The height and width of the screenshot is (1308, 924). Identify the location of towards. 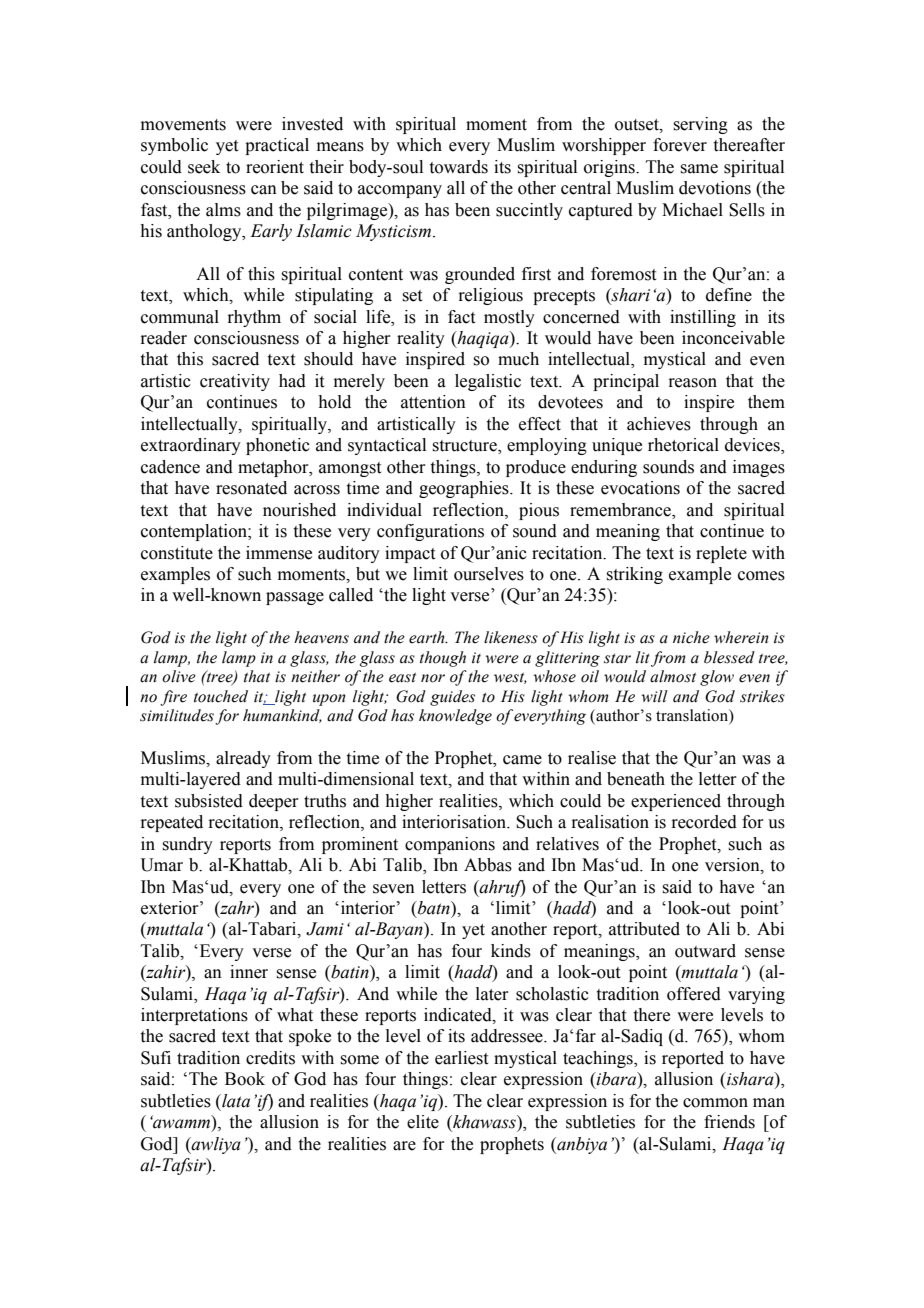
(459, 167).
